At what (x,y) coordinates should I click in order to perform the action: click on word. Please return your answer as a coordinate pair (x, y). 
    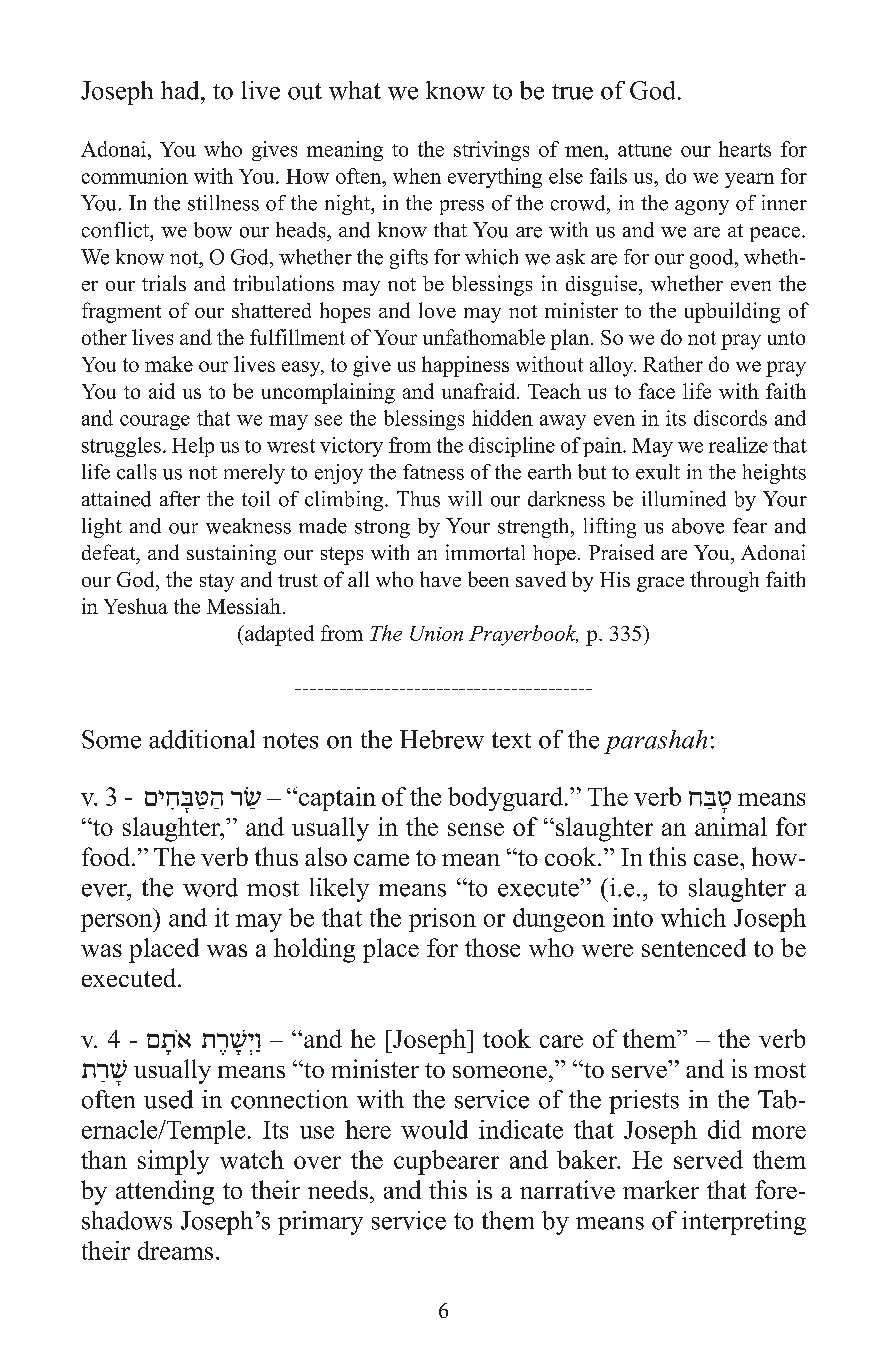
    Looking at the image, I should click on (210, 887).
